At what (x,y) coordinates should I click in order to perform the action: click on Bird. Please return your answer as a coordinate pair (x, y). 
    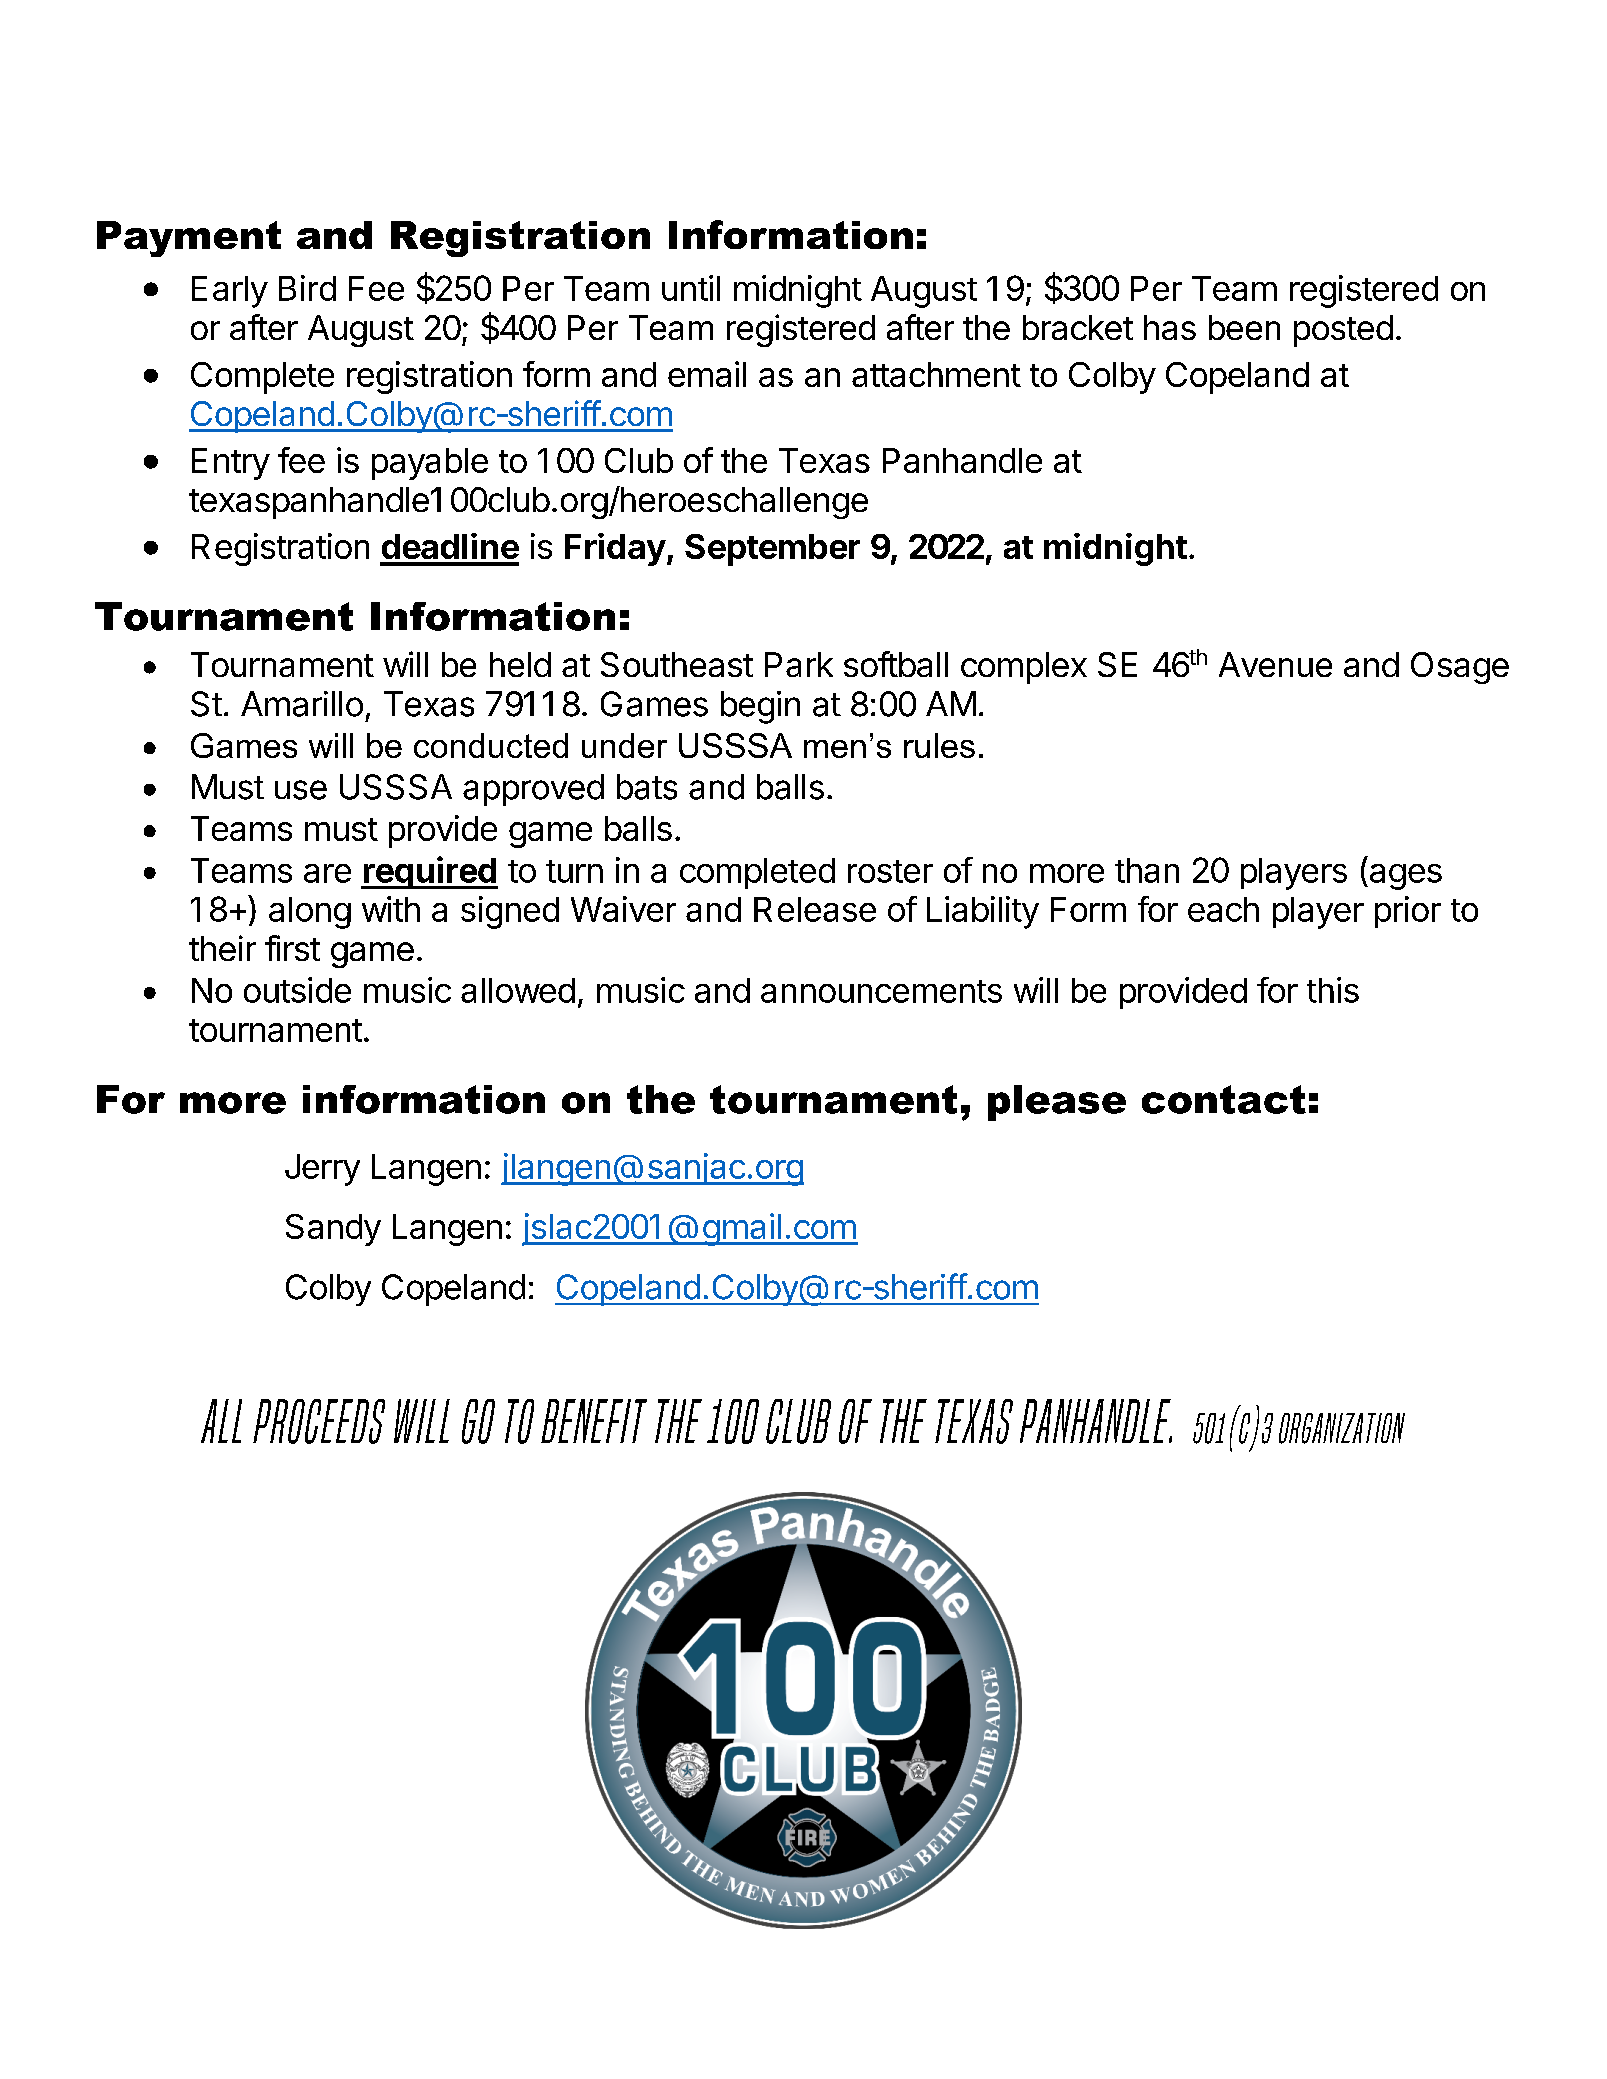
    Looking at the image, I should click on (307, 288).
